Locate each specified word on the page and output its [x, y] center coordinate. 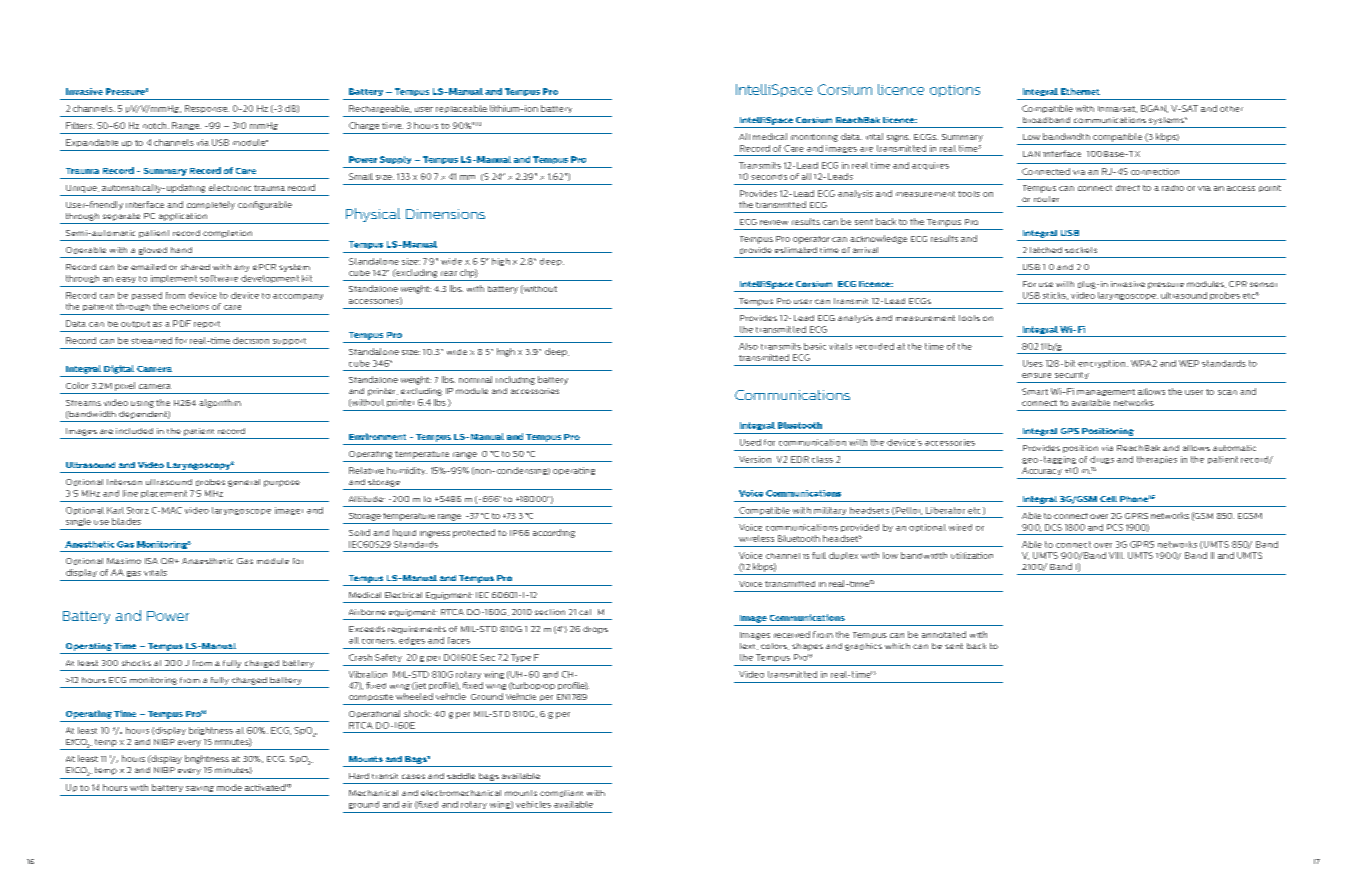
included [134, 431]
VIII [1116, 555]
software [219, 278]
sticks [1055, 296]
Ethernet [1080, 91]
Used [750, 442]
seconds [769, 177]
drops [595, 630]
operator [811, 240]
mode [229, 787]
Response [207, 109]
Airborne [367, 612]
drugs [1102, 460]
